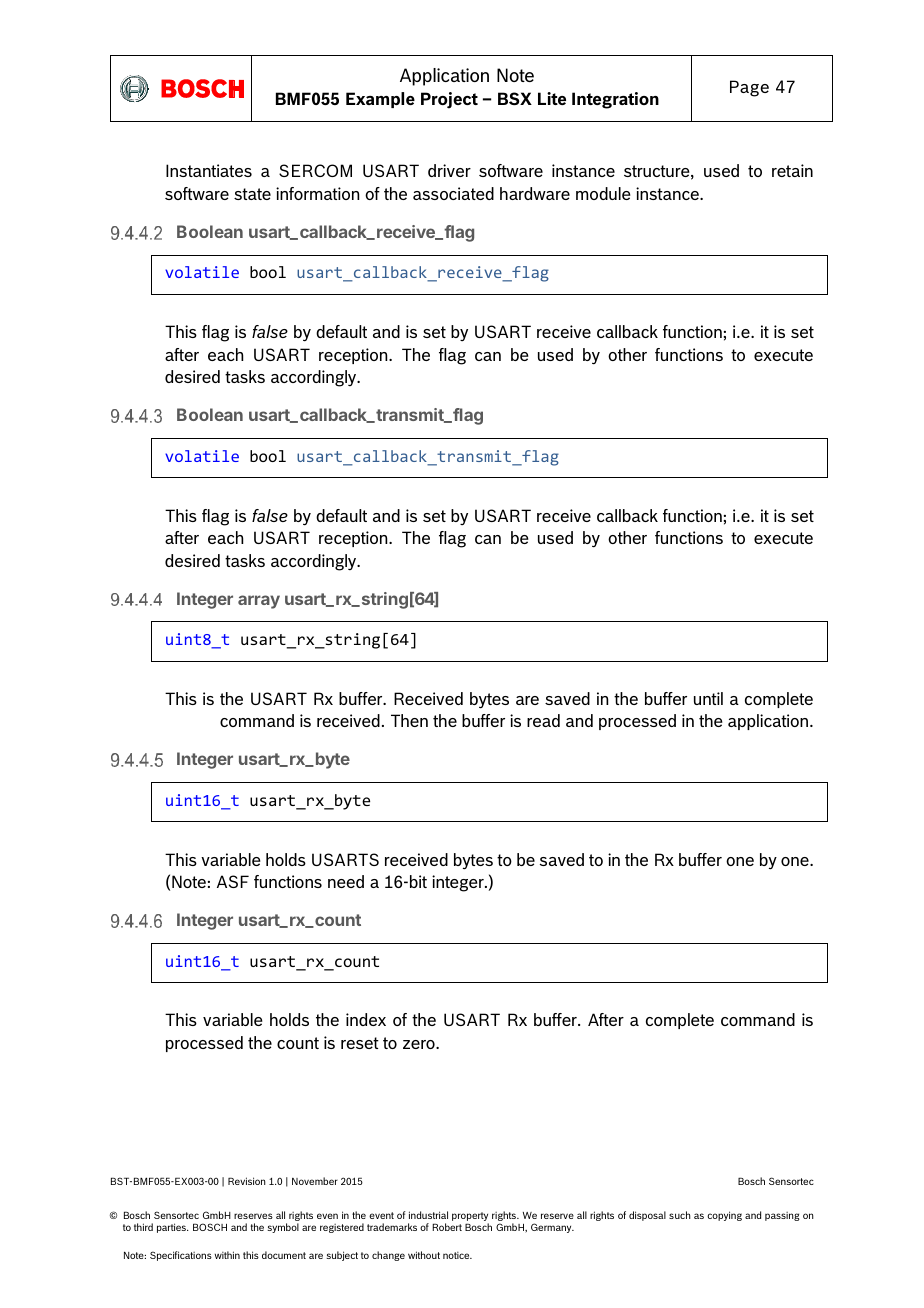 Image resolution: width=924 pixels, height=1308 pixels. What do you see at coordinates (409, 720) in the document?
I see `Then` at bounding box center [409, 720].
